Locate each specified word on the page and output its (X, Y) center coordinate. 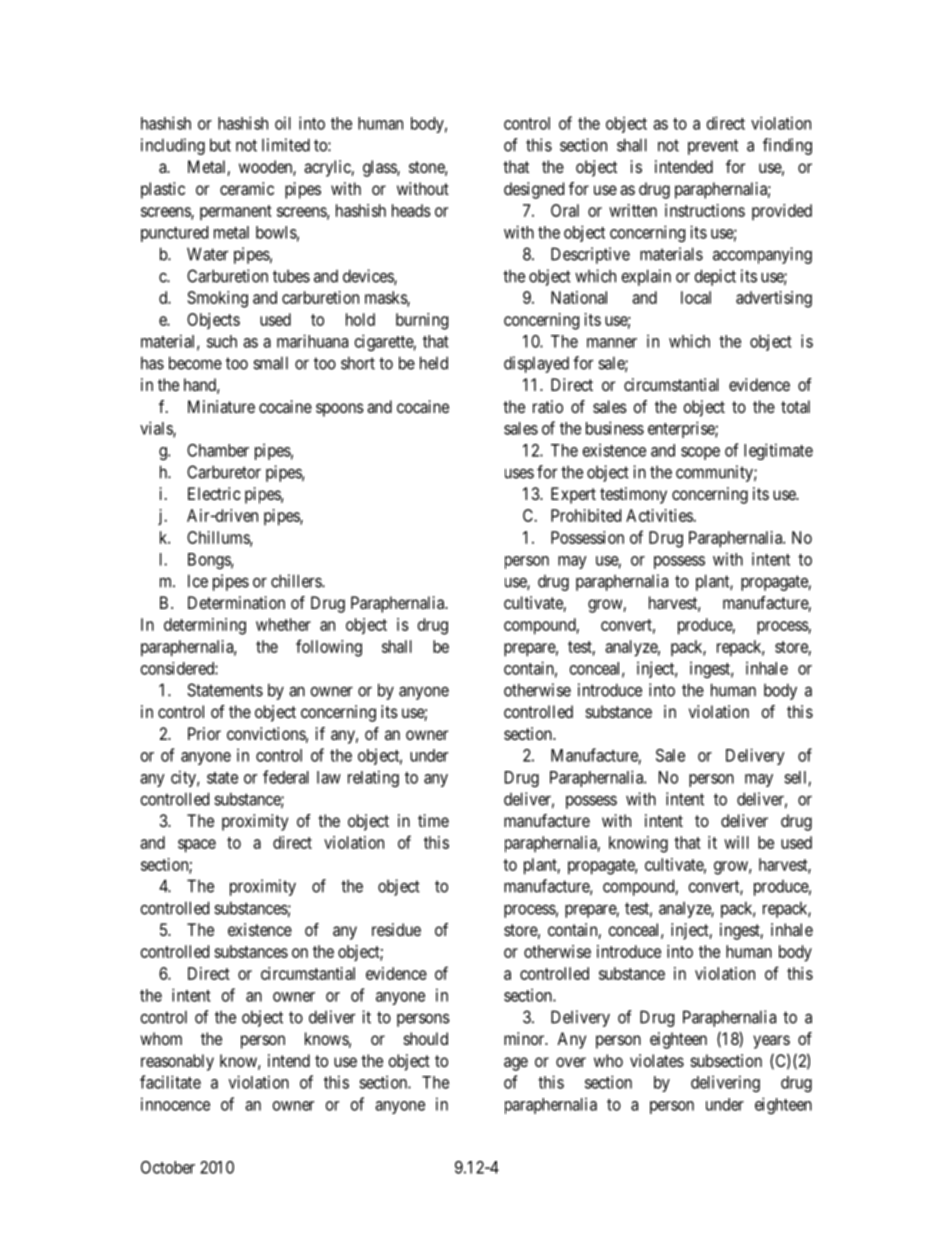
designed (534, 190)
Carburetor (224, 472)
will (736, 842)
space (197, 846)
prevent (713, 147)
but (220, 145)
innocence (175, 1104)
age (516, 1064)
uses (519, 473)
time (433, 820)
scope (700, 453)
